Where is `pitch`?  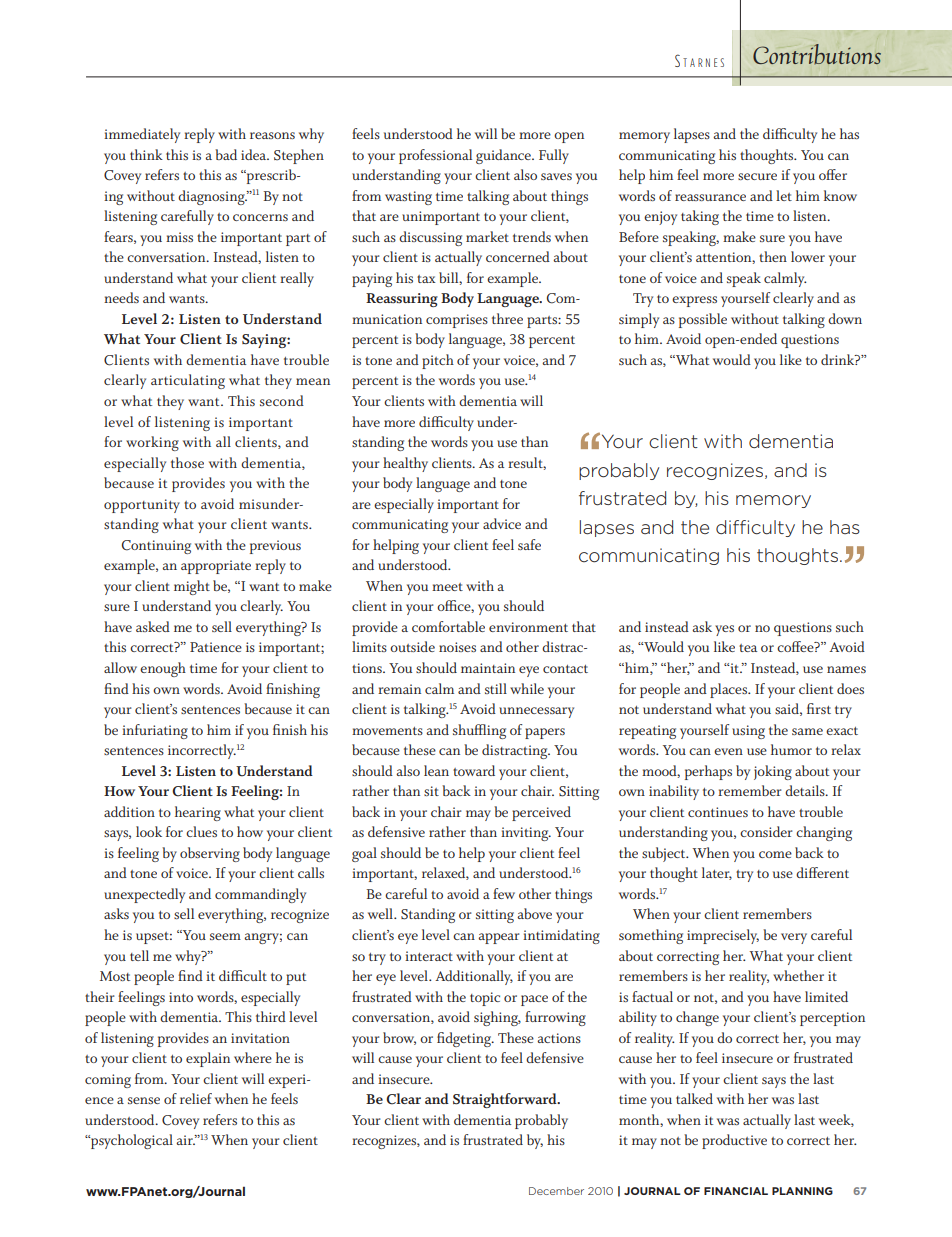 pitch is located at coordinates (438, 361).
